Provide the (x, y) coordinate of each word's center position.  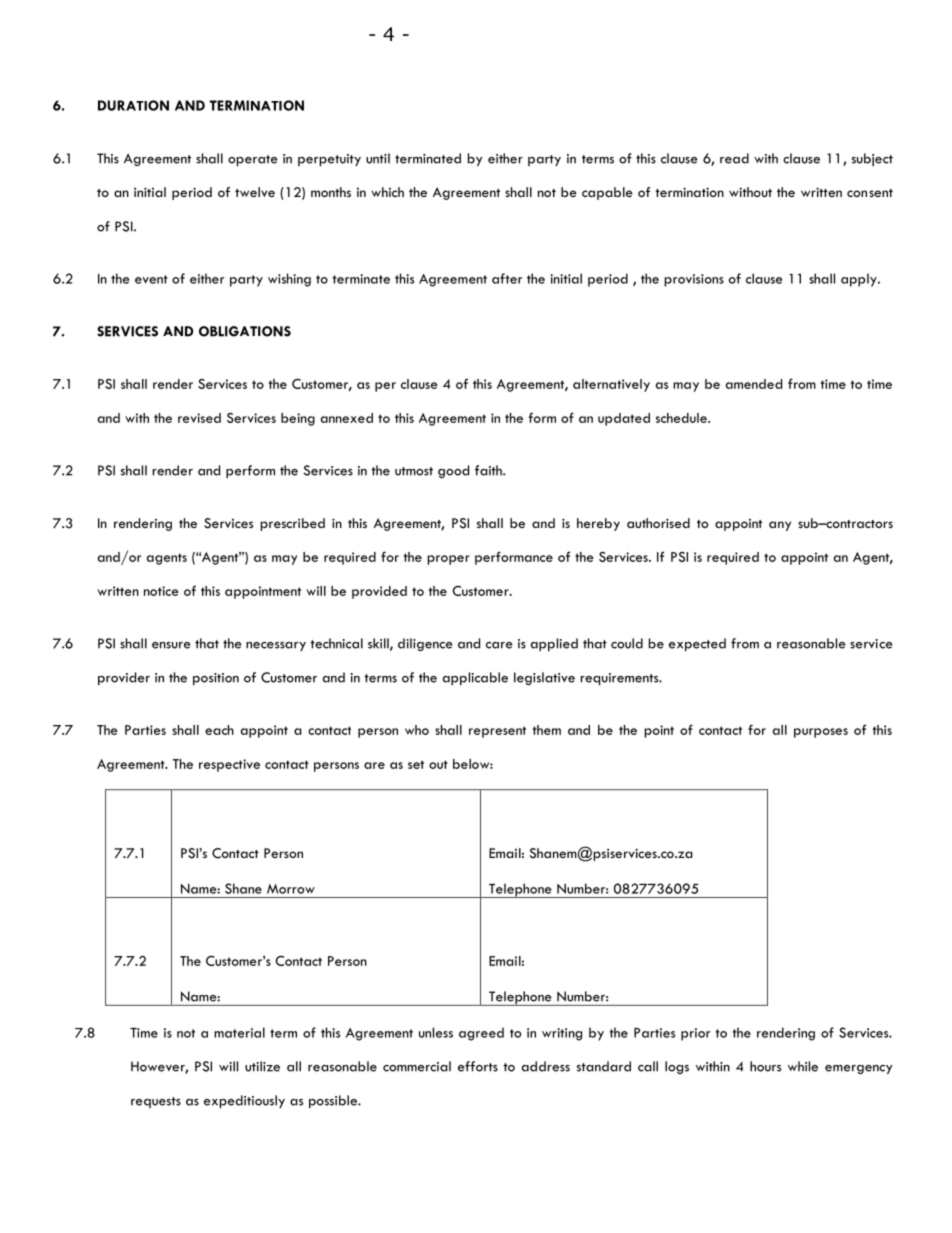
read (734, 158)
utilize (262, 1066)
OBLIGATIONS (245, 331)
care (499, 645)
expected (697, 644)
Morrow (291, 889)
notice (161, 591)
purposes (821, 733)
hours (765, 1066)
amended (754, 384)
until (378, 158)
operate (253, 160)
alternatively (611, 385)
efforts (478, 1066)
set (416, 764)
